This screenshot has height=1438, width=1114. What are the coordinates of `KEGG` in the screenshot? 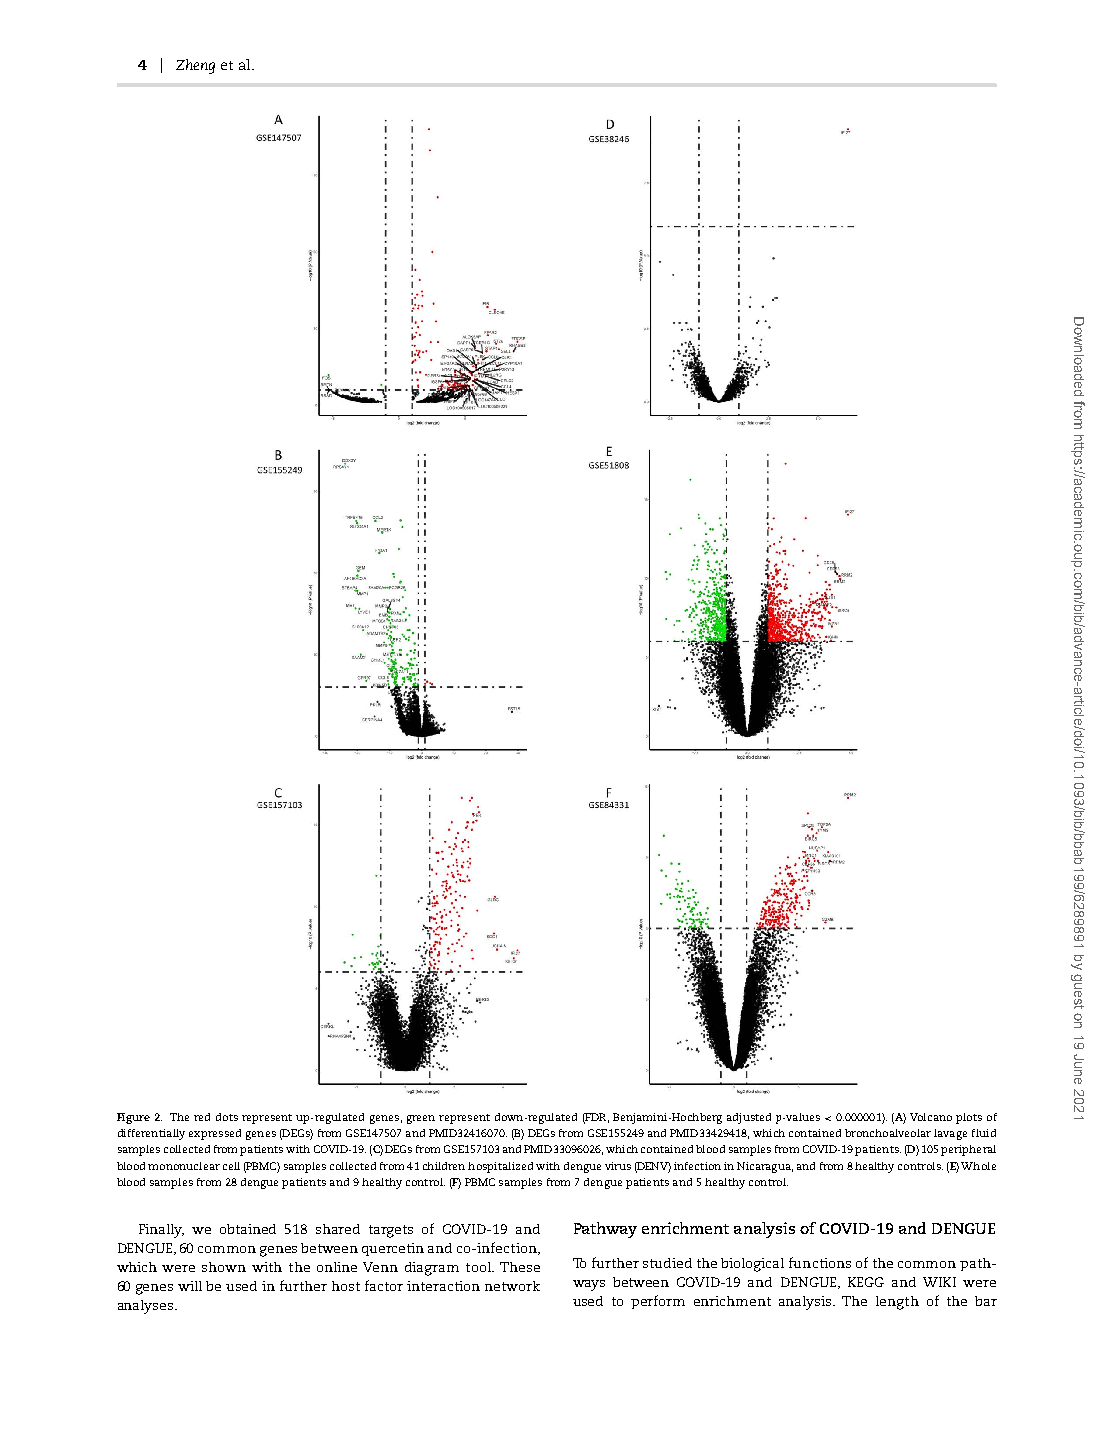 It's located at (866, 1282).
